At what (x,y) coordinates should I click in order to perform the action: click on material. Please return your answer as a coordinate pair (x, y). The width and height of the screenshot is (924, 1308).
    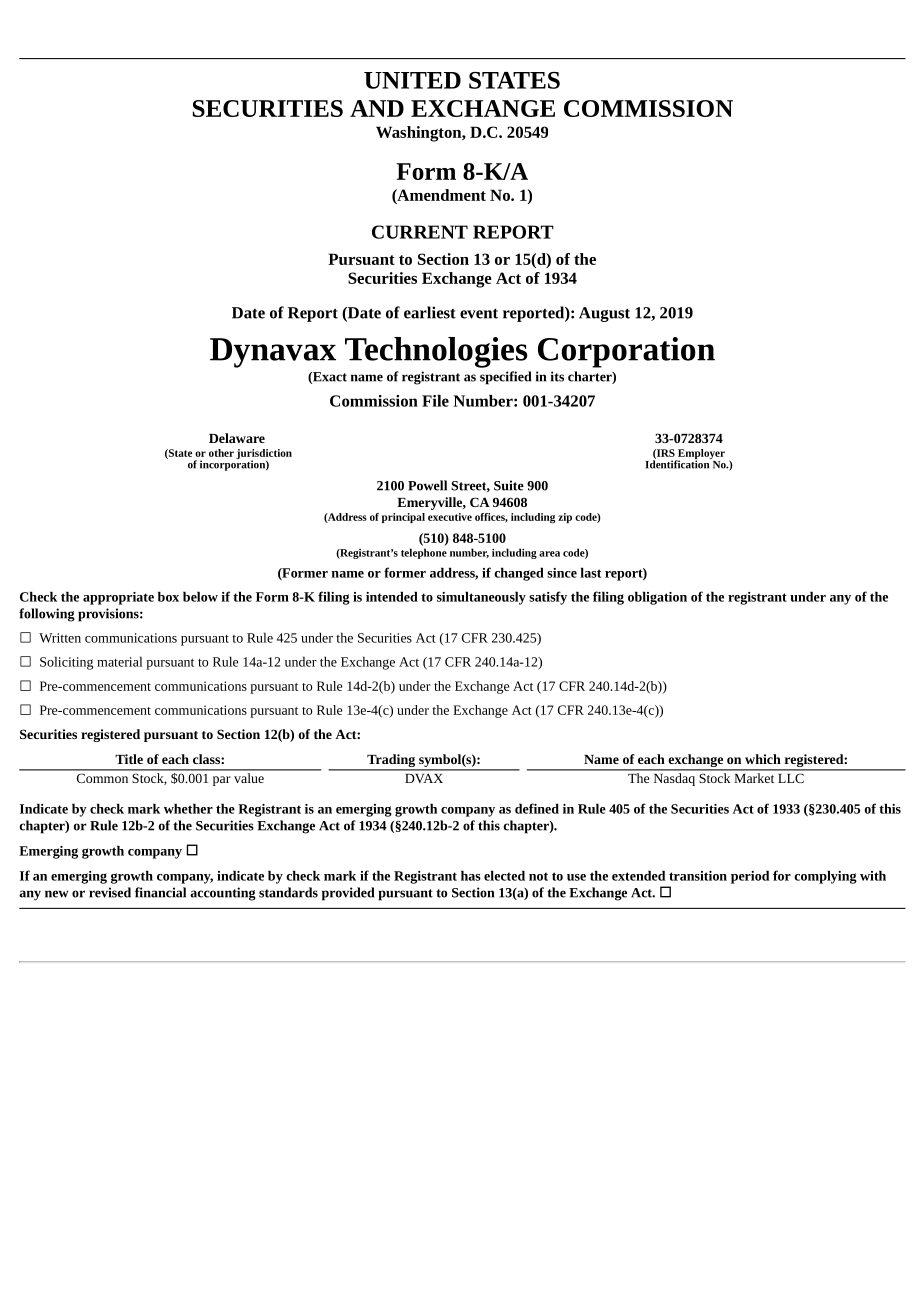
    Looking at the image, I should click on (120, 661).
